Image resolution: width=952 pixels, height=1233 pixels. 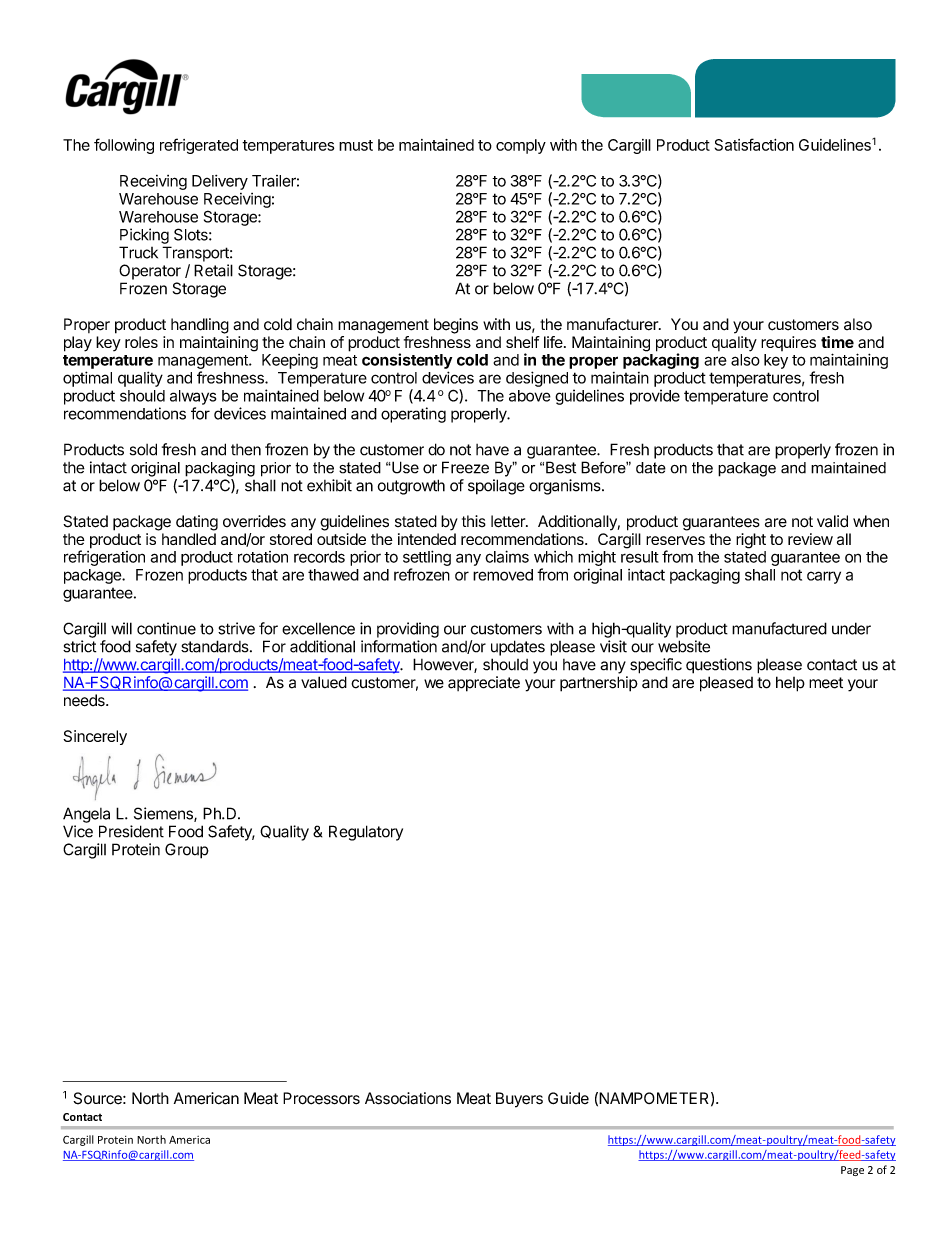 I want to click on Regulatory, so click(x=366, y=833).
